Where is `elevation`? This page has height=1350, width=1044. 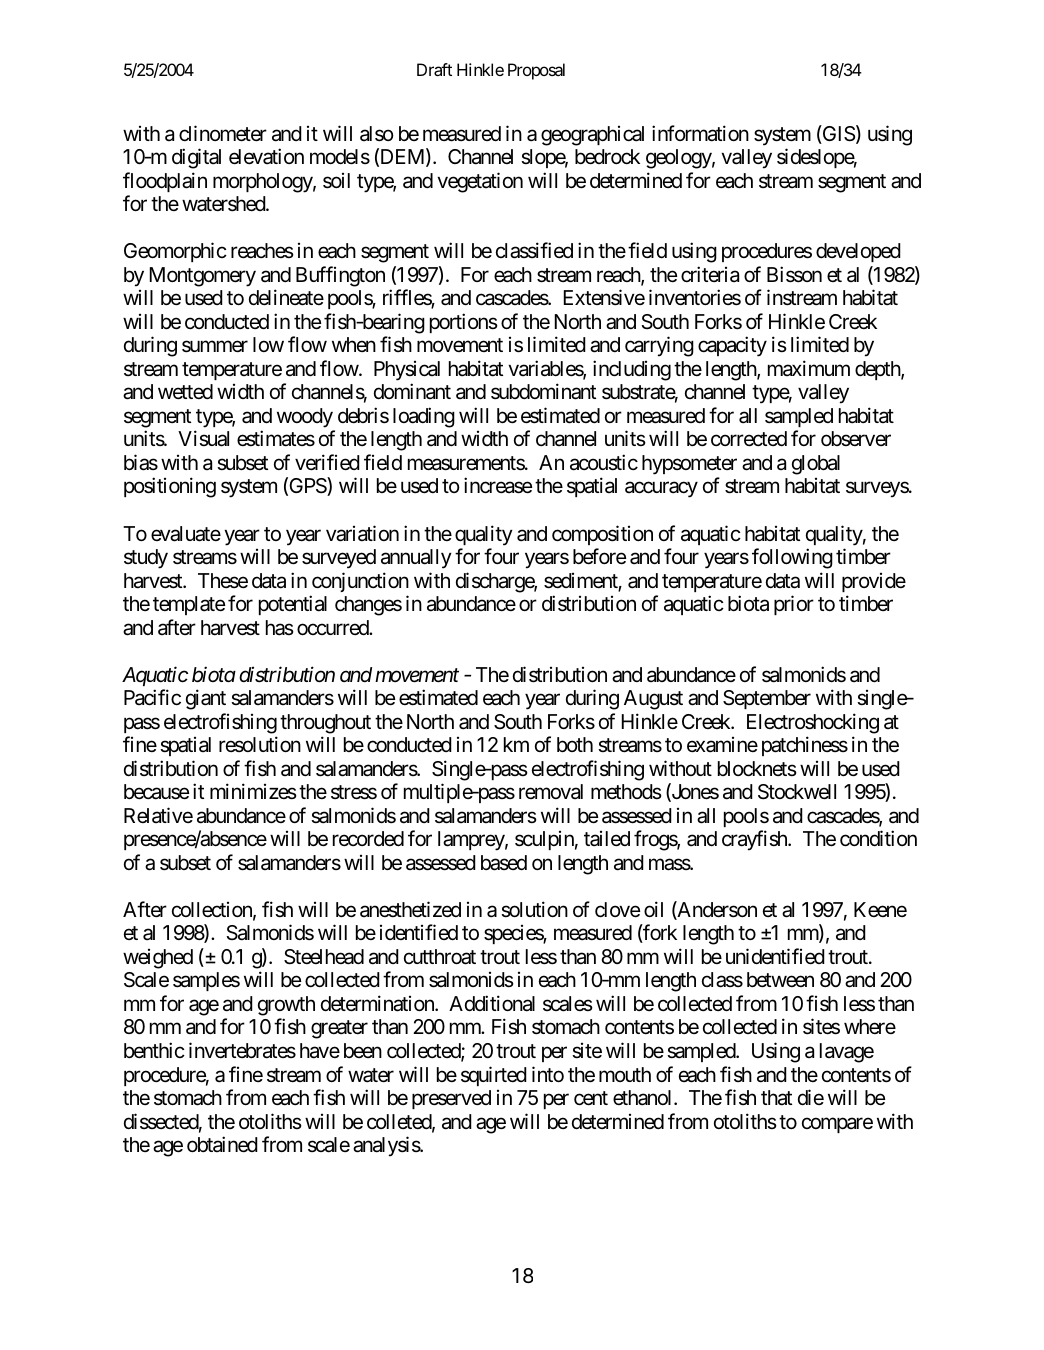 elevation is located at coordinates (266, 156).
